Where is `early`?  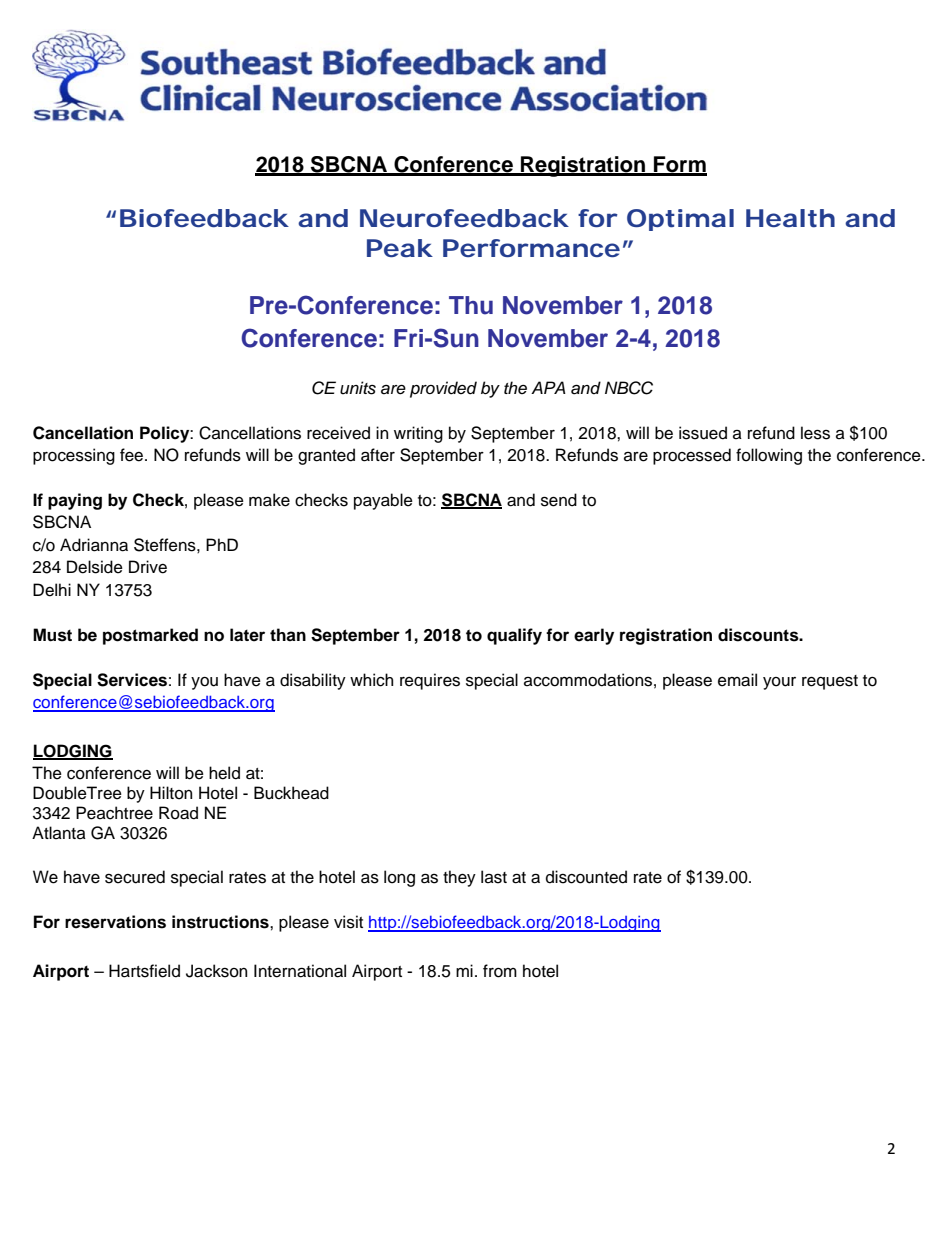 early is located at coordinates (594, 636).
